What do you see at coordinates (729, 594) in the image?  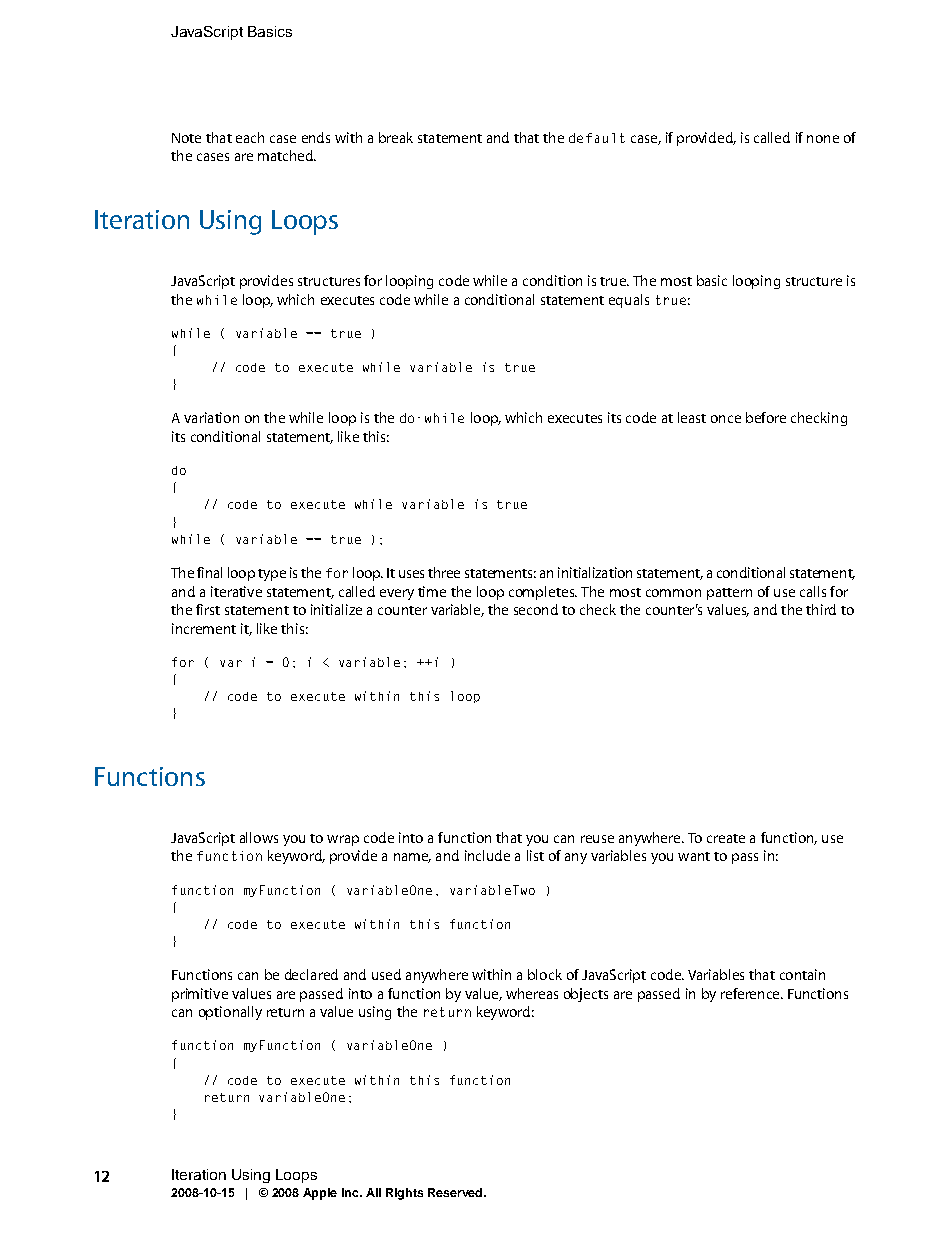 I see `pattern` at bounding box center [729, 594].
